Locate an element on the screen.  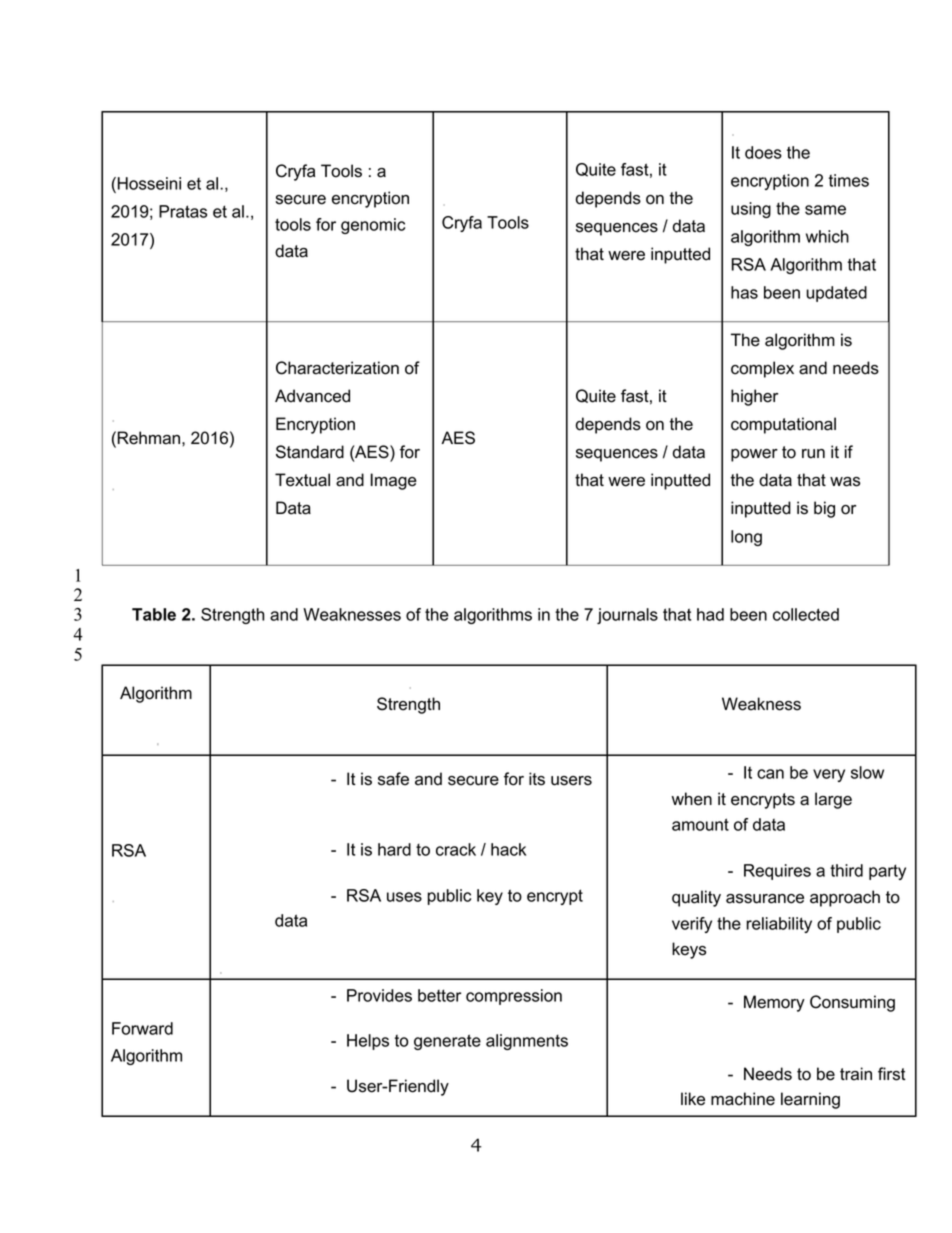
Forward is located at coordinates (142, 1028).
